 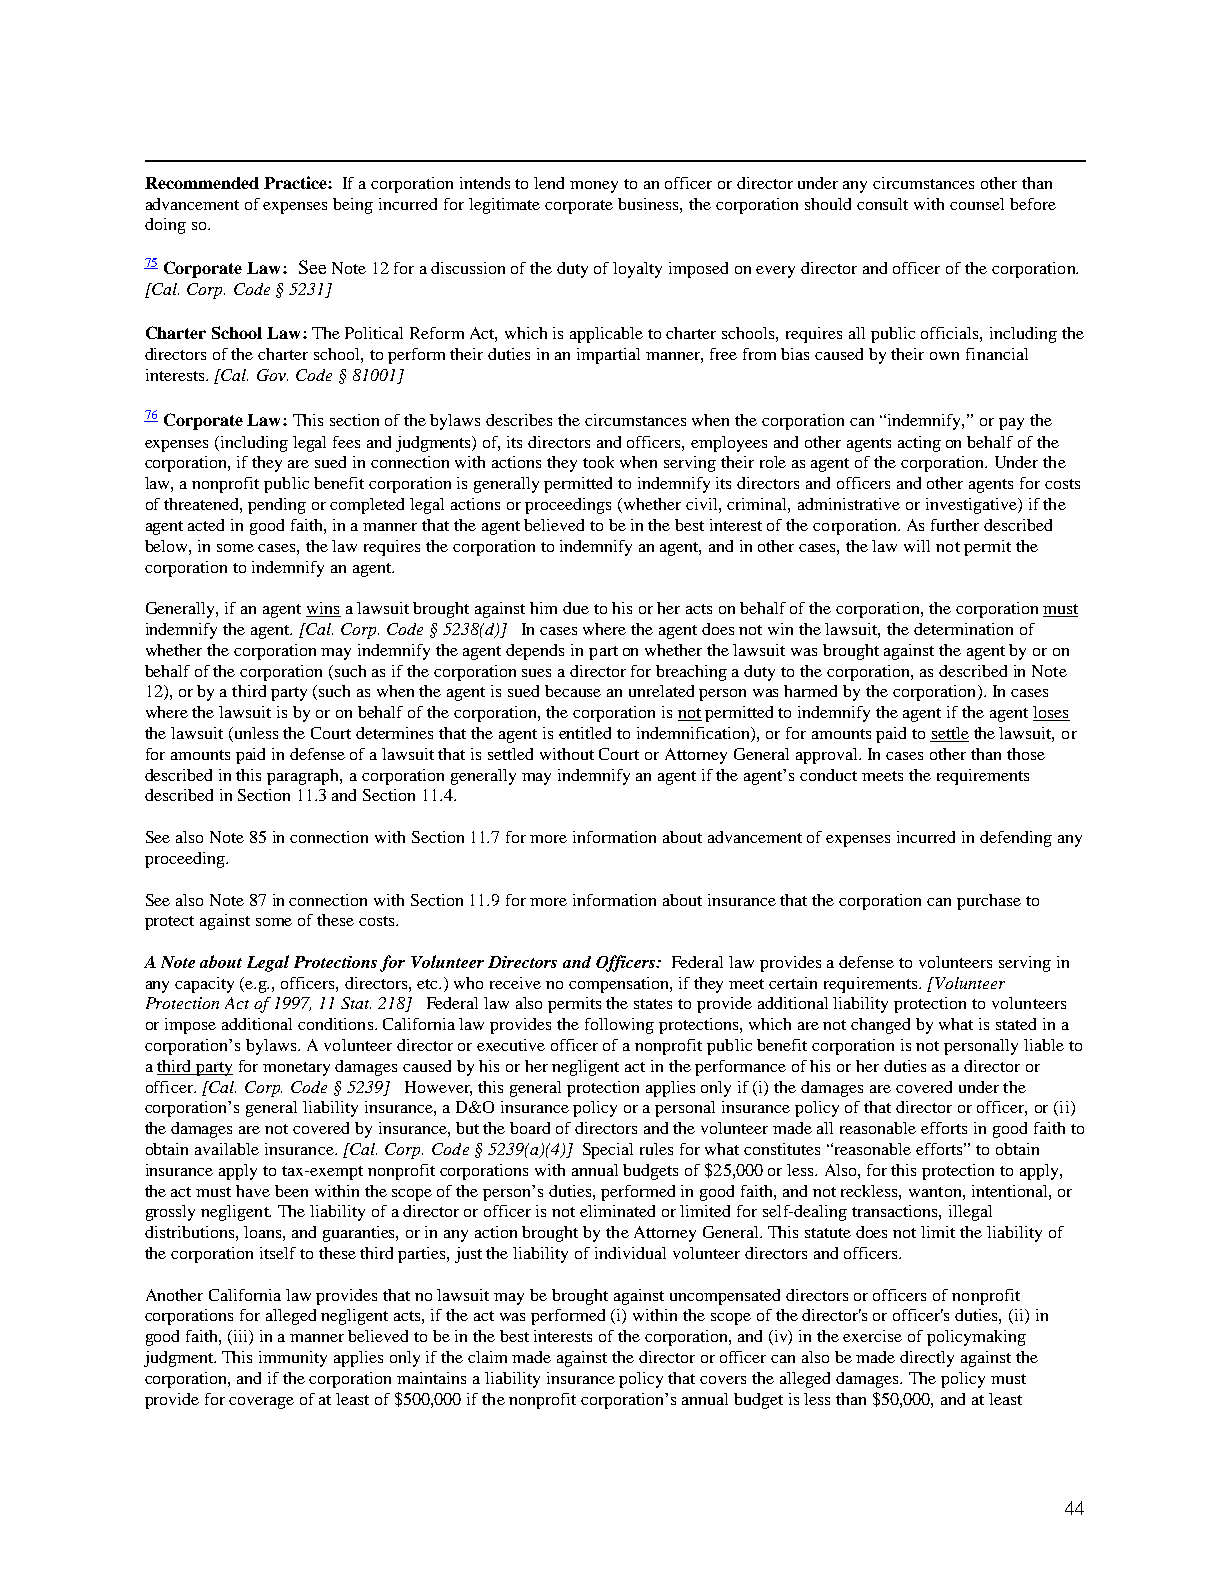 I want to click on investigative, so click(x=972, y=506).
